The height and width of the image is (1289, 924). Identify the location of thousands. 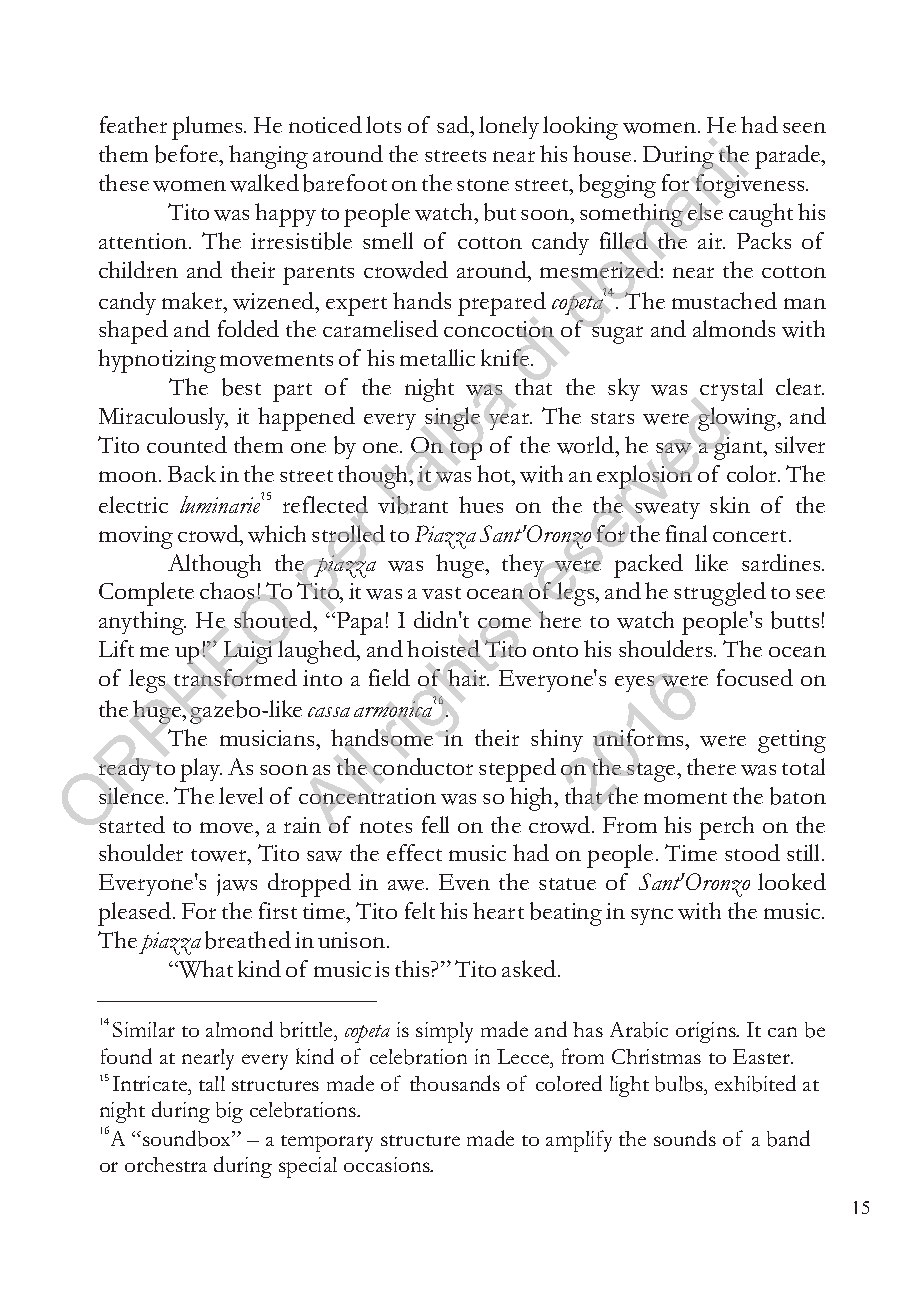
(455, 1083).
